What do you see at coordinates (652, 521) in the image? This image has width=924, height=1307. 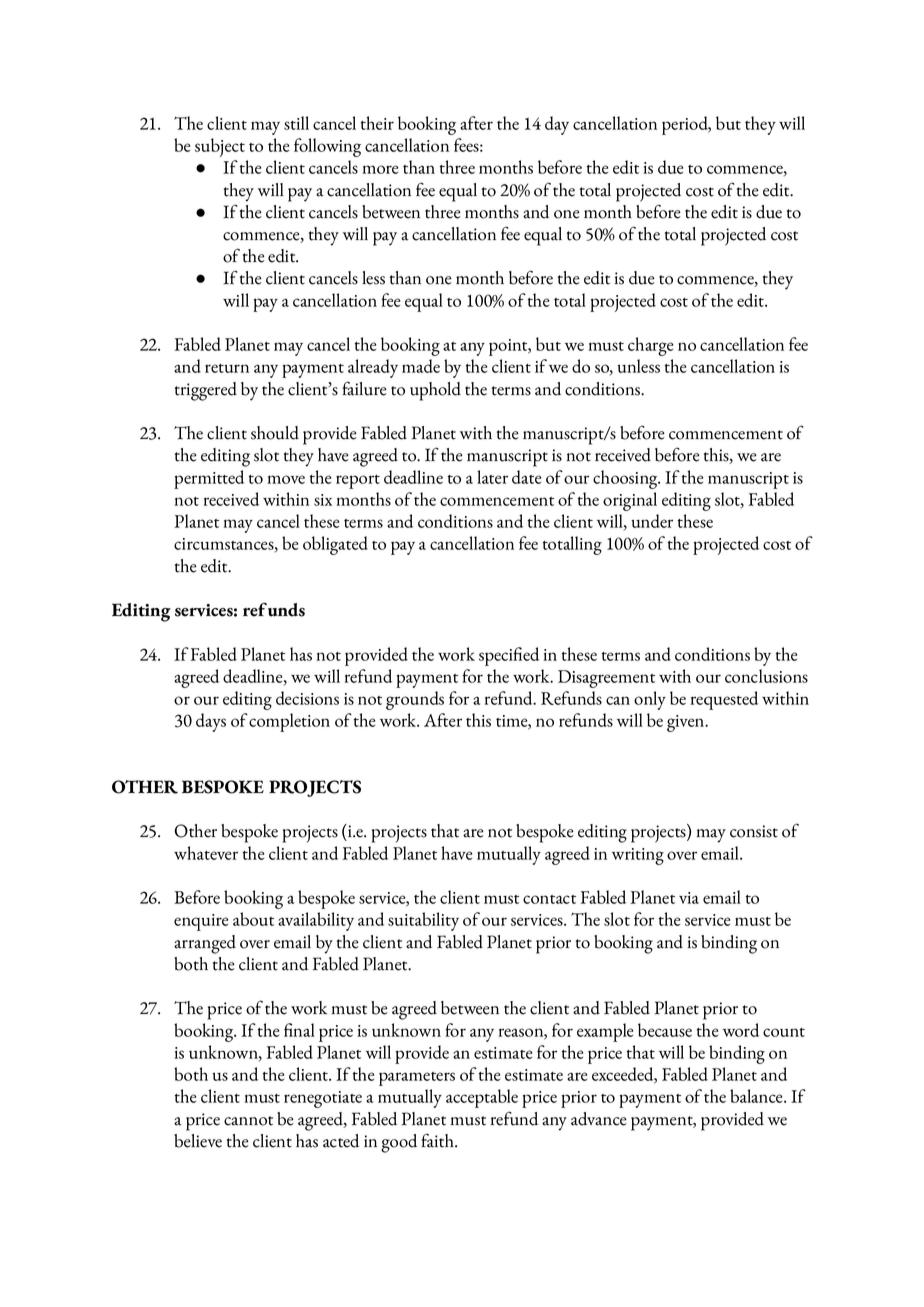 I see `under` at bounding box center [652, 521].
